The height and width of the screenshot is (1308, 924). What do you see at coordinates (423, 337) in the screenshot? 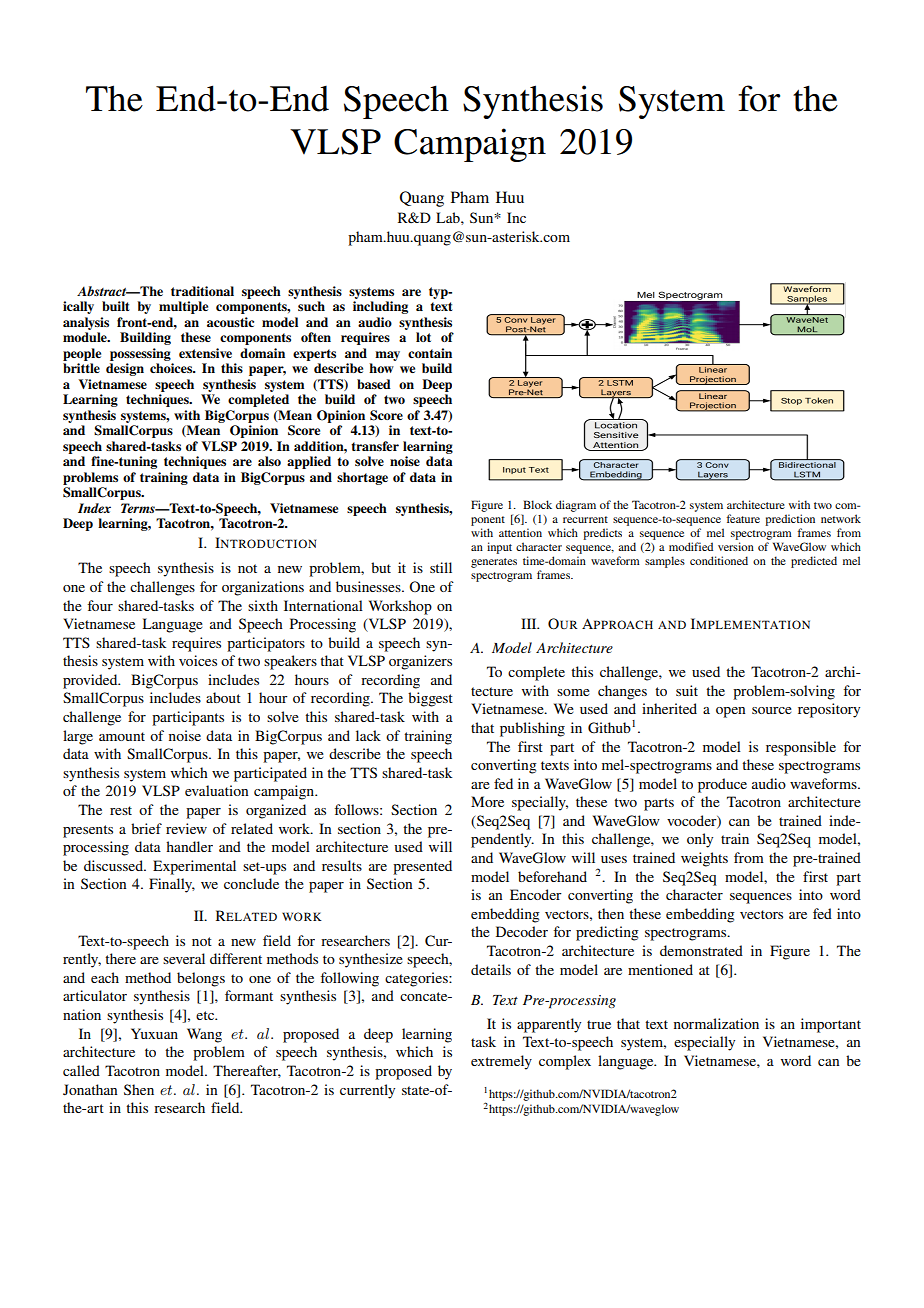
I see `lot` at bounding box center [423, 337].
